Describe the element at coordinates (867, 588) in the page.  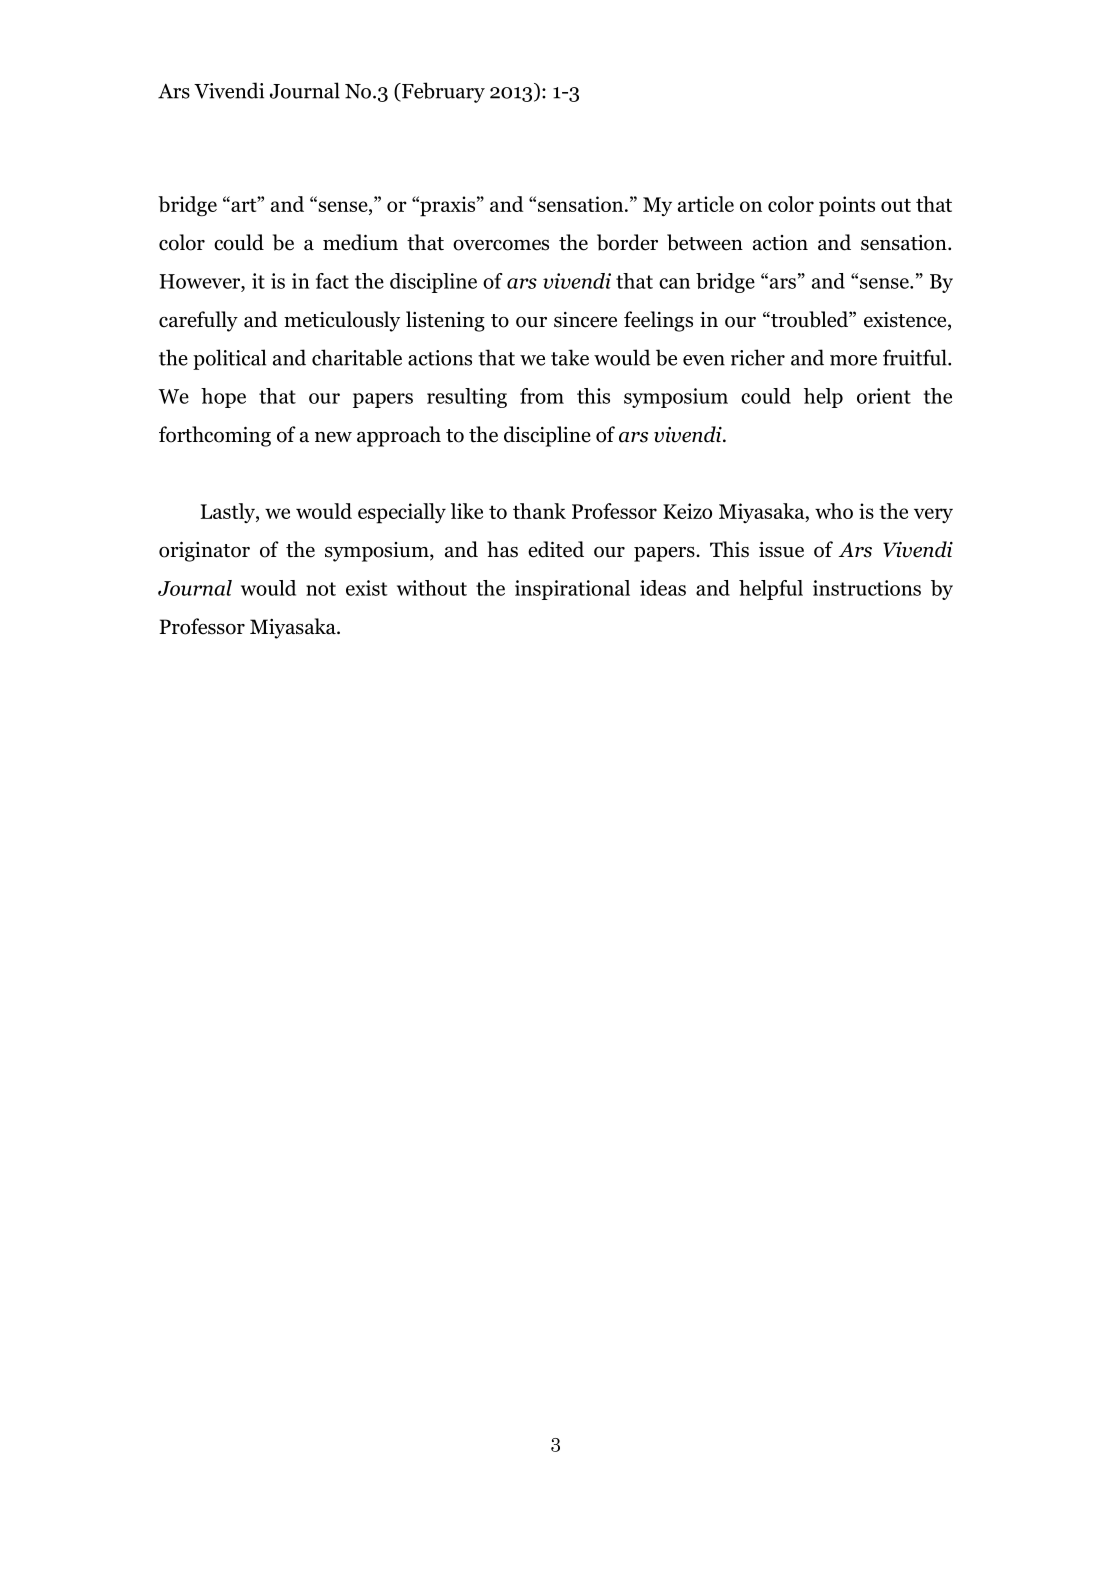
I see `instructions` at that location.
